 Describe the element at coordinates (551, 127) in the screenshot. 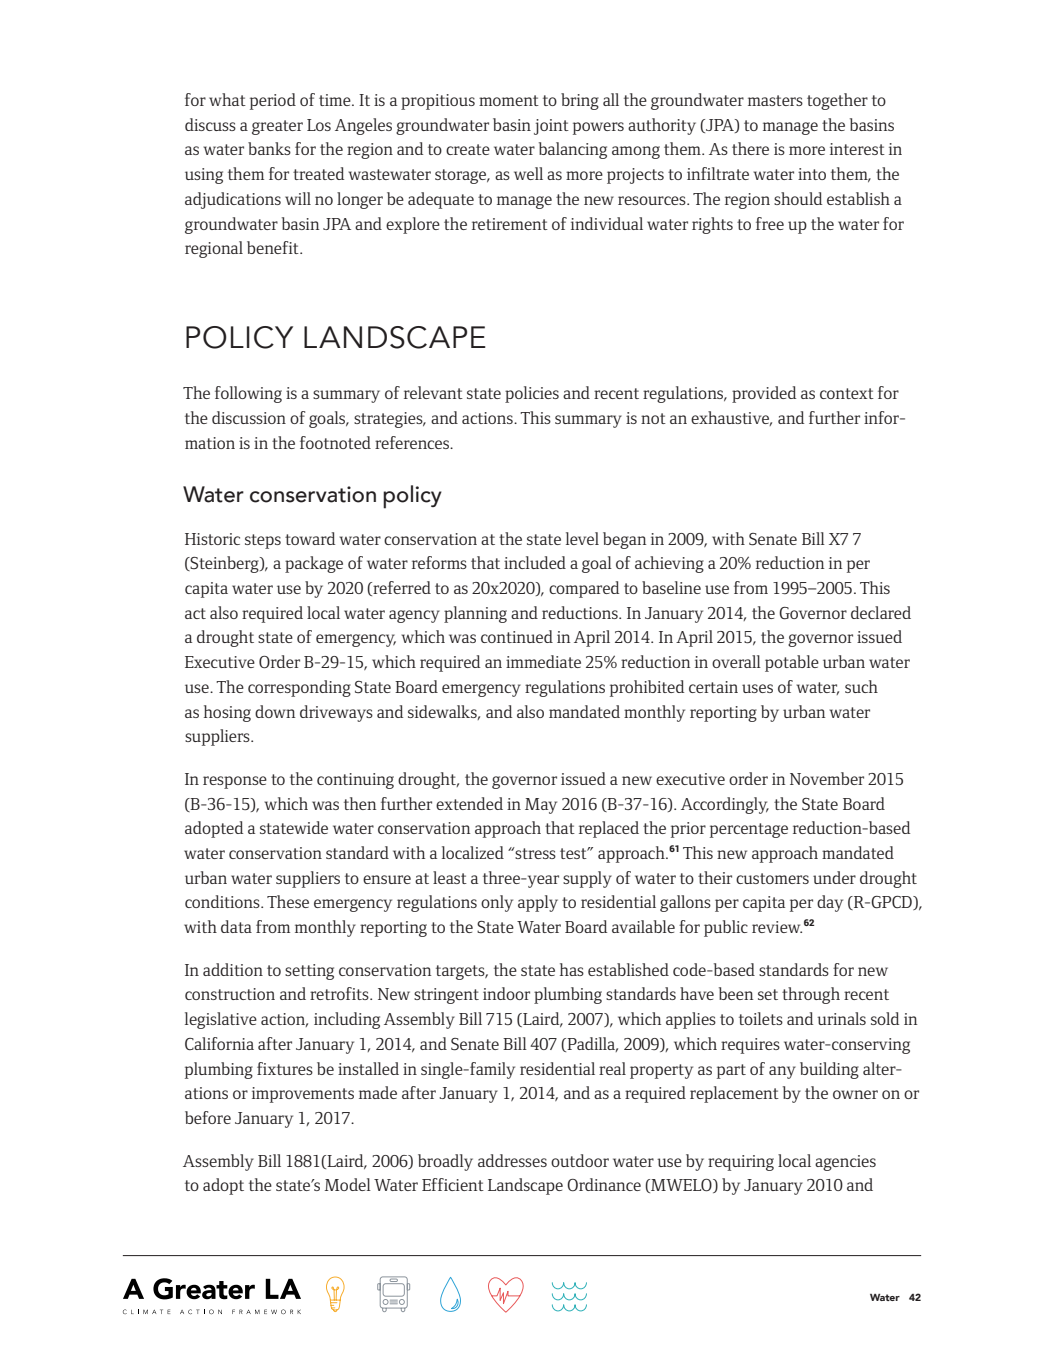

I see `joint` at that location.
